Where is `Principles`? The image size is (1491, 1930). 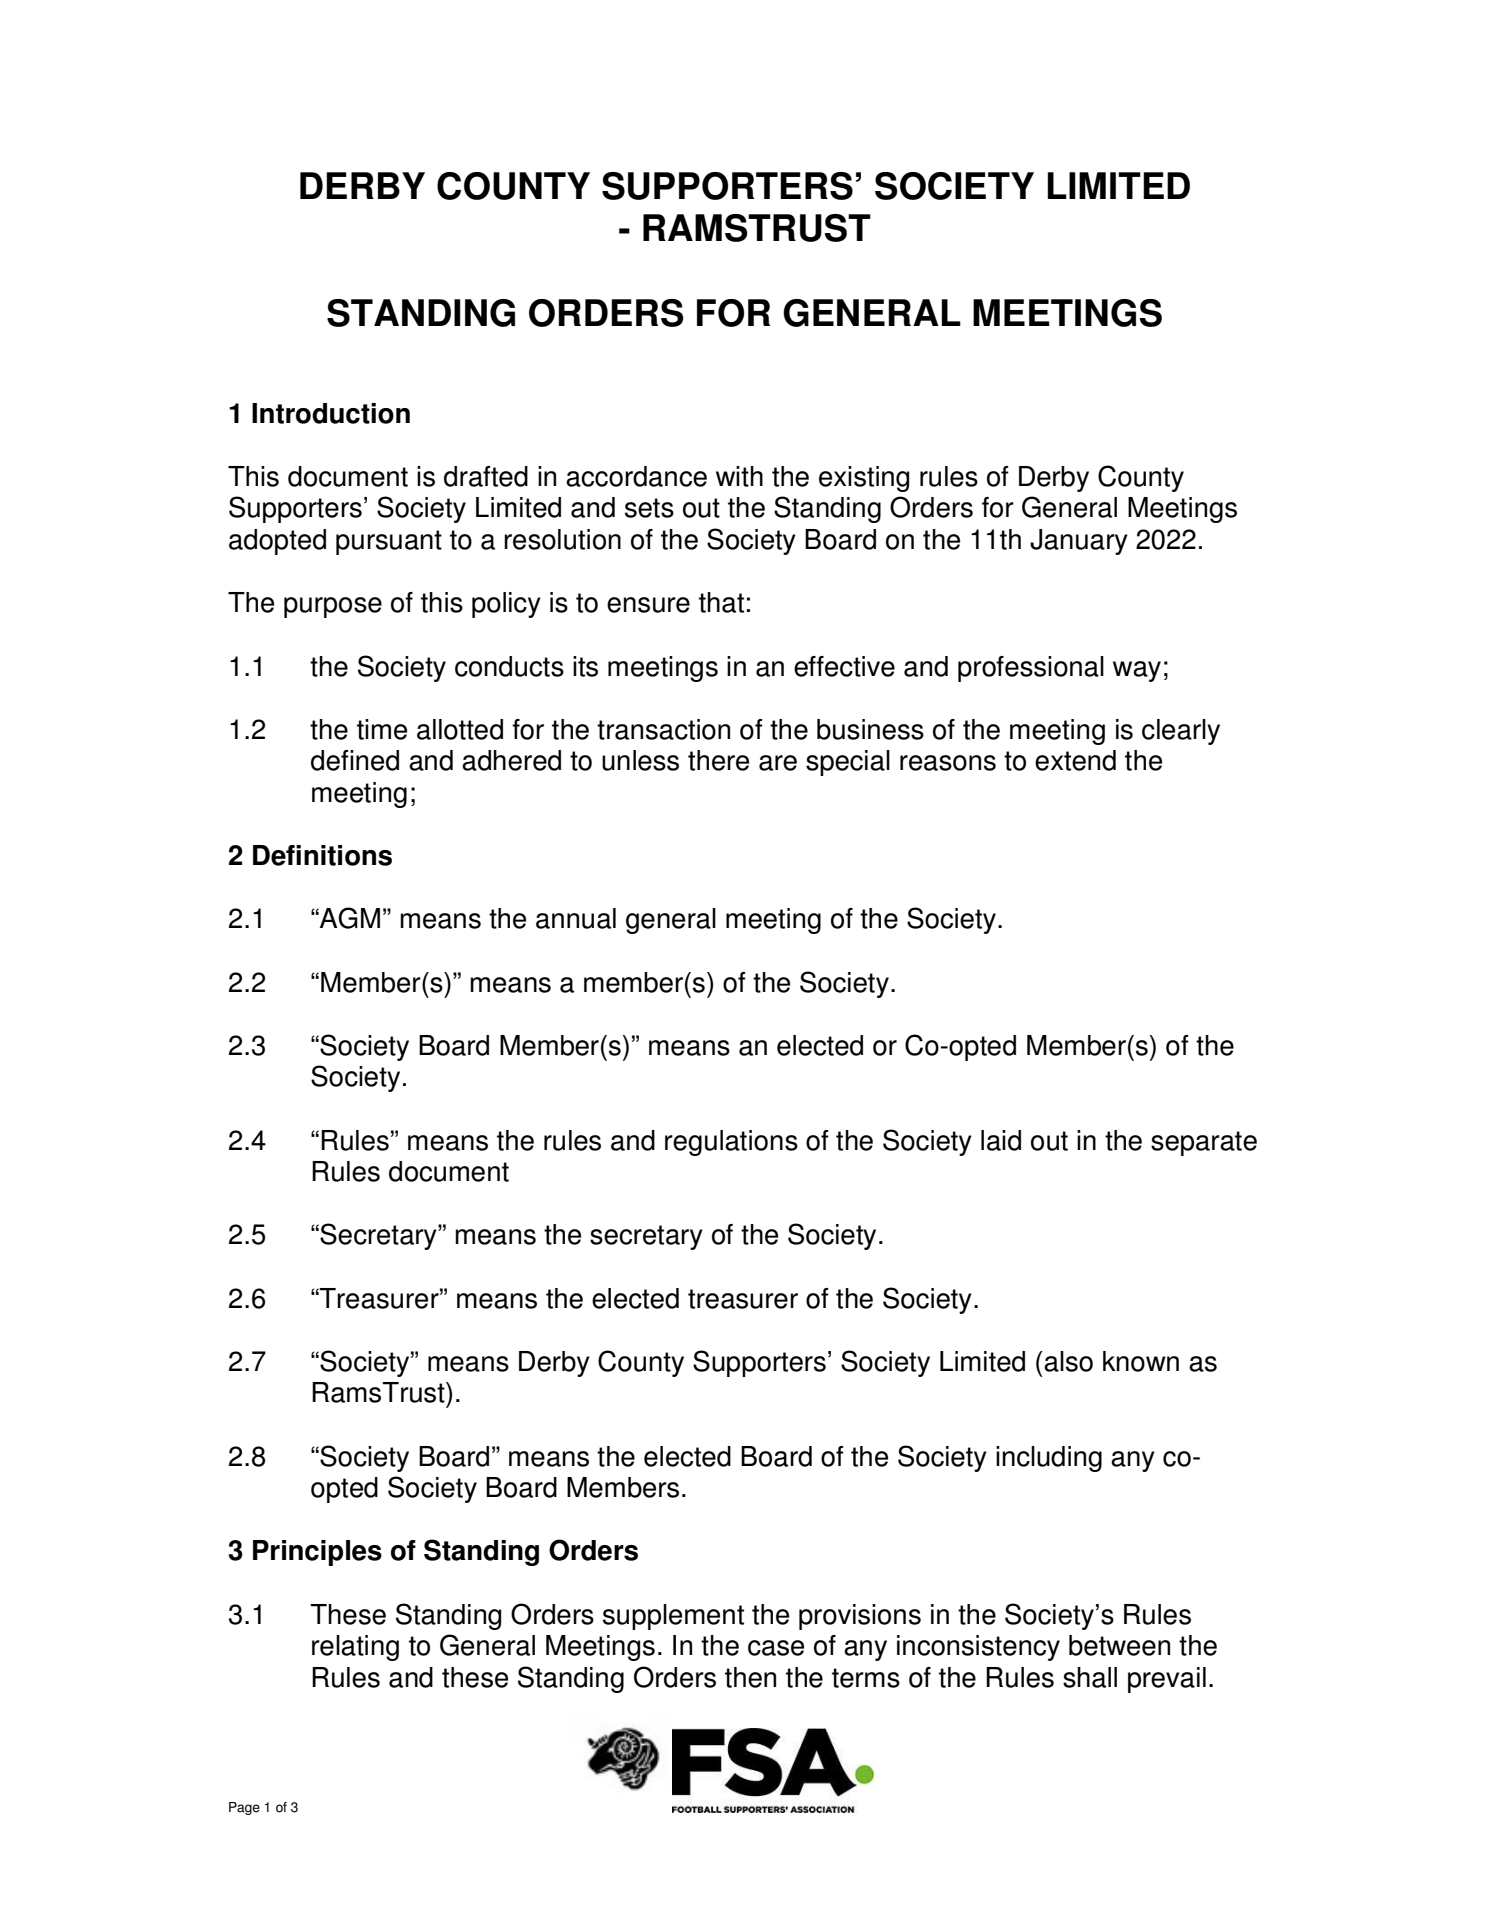
Principles is located at coordinates (317, 1553).
